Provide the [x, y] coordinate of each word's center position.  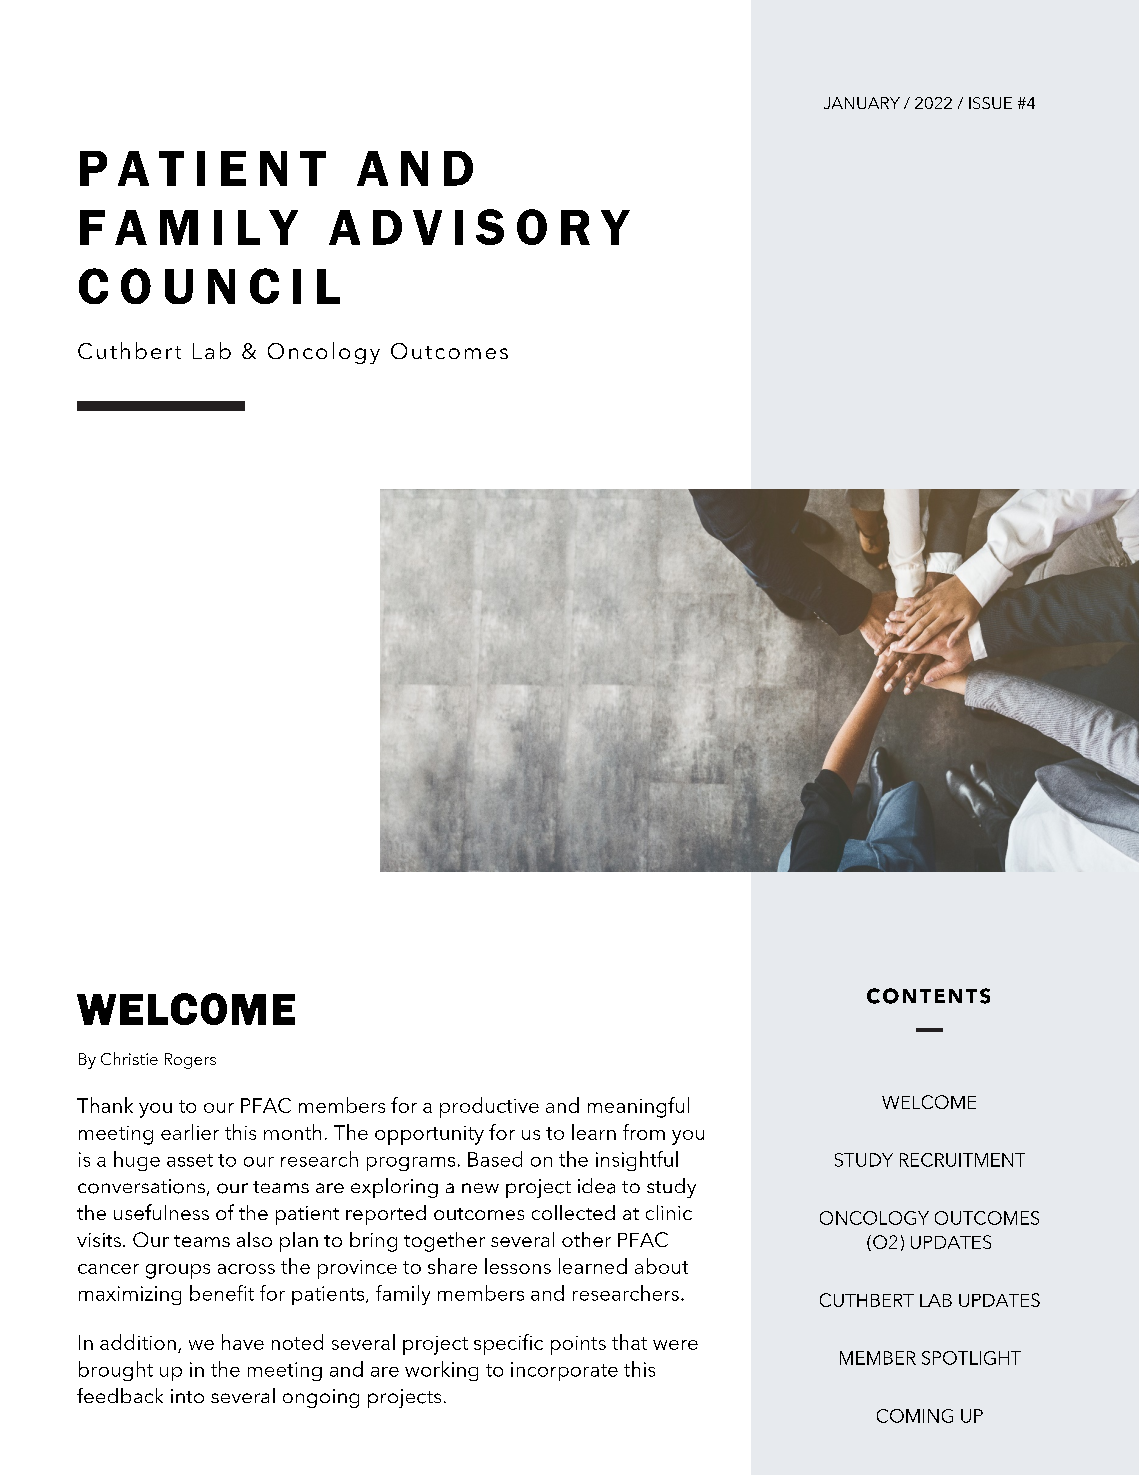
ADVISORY [479, 227]
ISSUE [990, 103]
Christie [129, 1058]
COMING [915, 1416]
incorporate [564, 1371]
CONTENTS [928, 996]
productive [489, 1107]
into [187, 1396]
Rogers [190, 1061]
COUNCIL [209, 286]
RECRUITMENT [962, 1160]
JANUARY [862, 103]
